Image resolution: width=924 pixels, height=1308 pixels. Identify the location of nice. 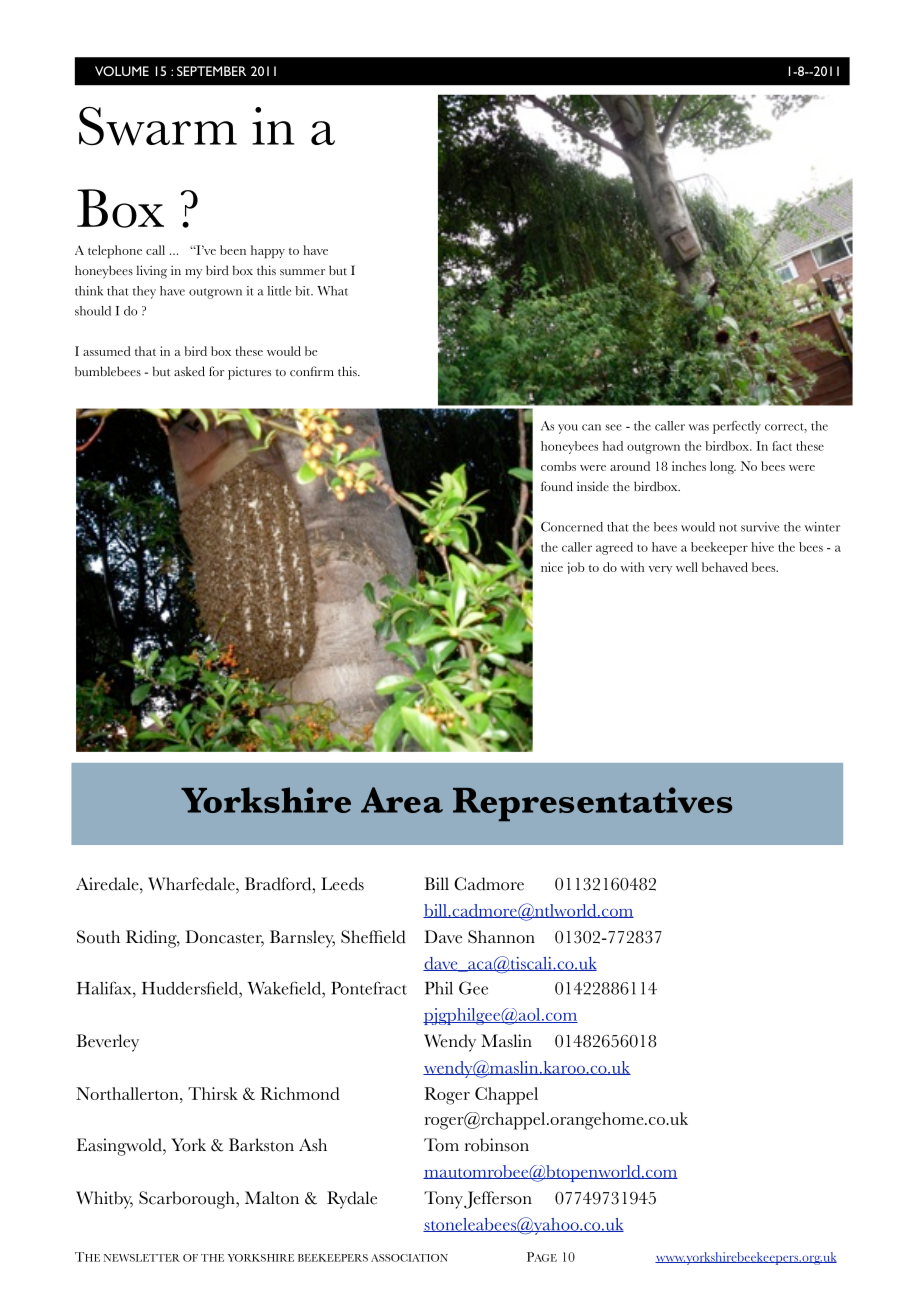
(552, 567).
